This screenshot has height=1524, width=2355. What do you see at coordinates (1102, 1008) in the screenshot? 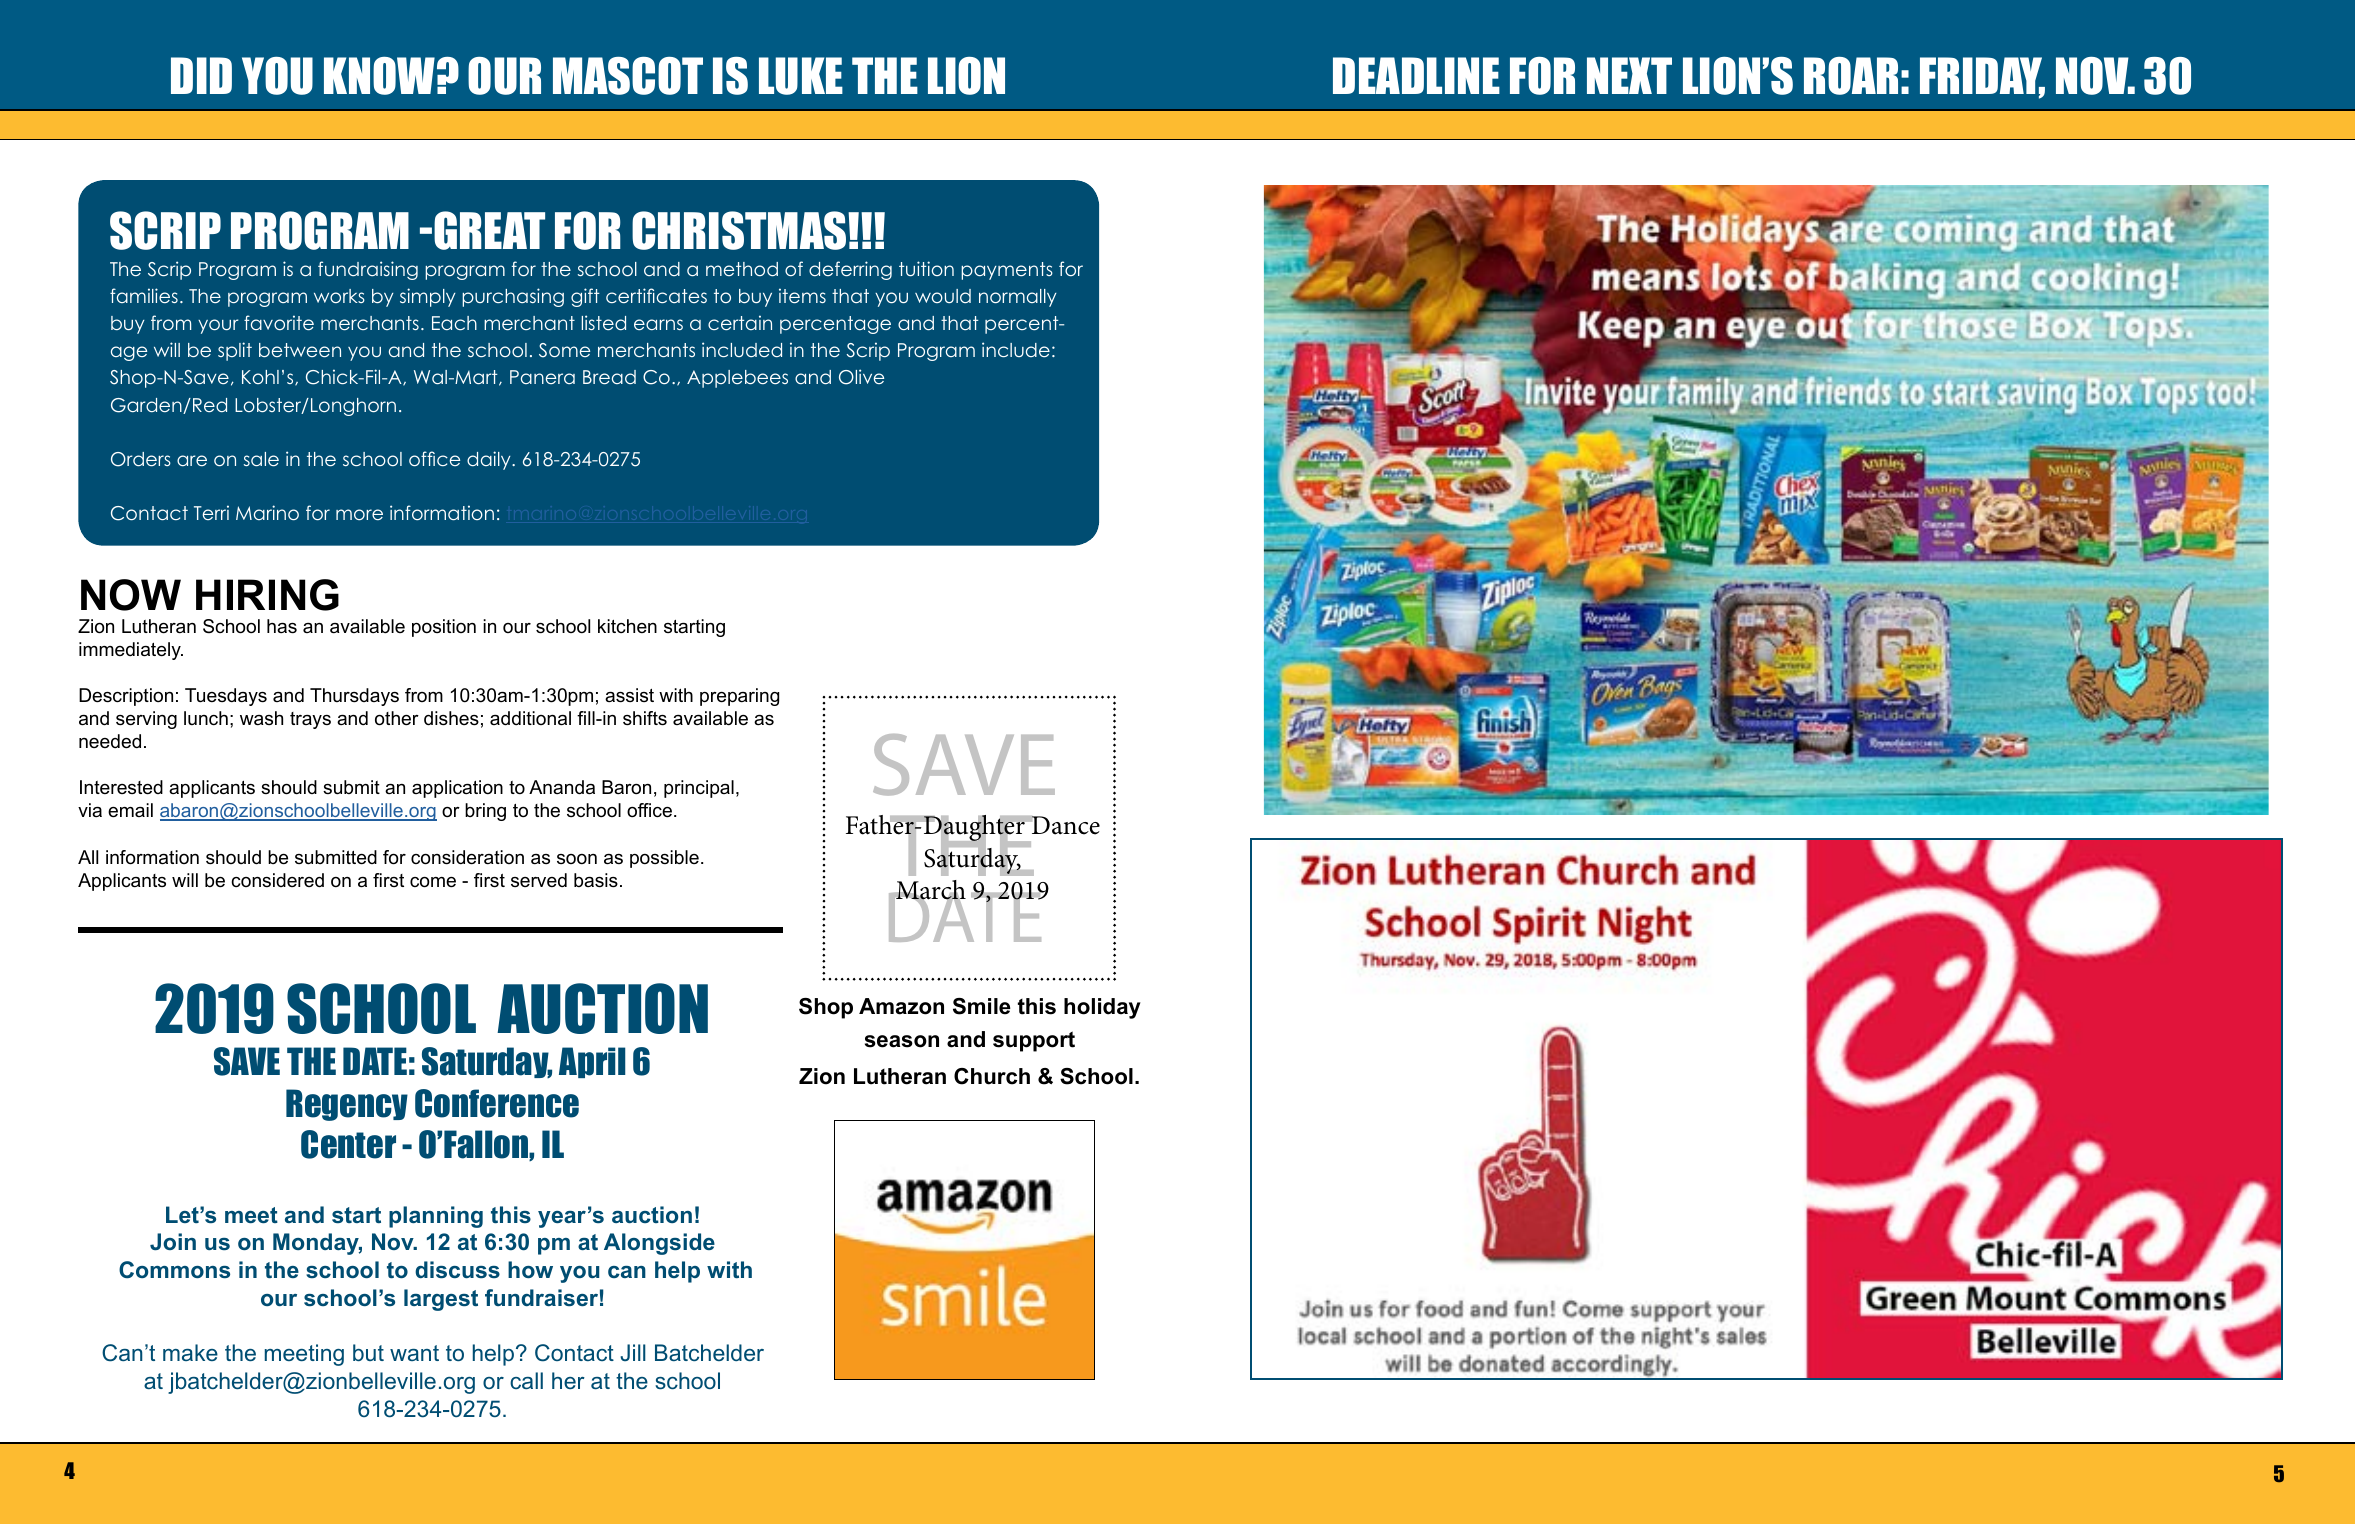
I see `holiday` at bounding box center [1102, 1008].
